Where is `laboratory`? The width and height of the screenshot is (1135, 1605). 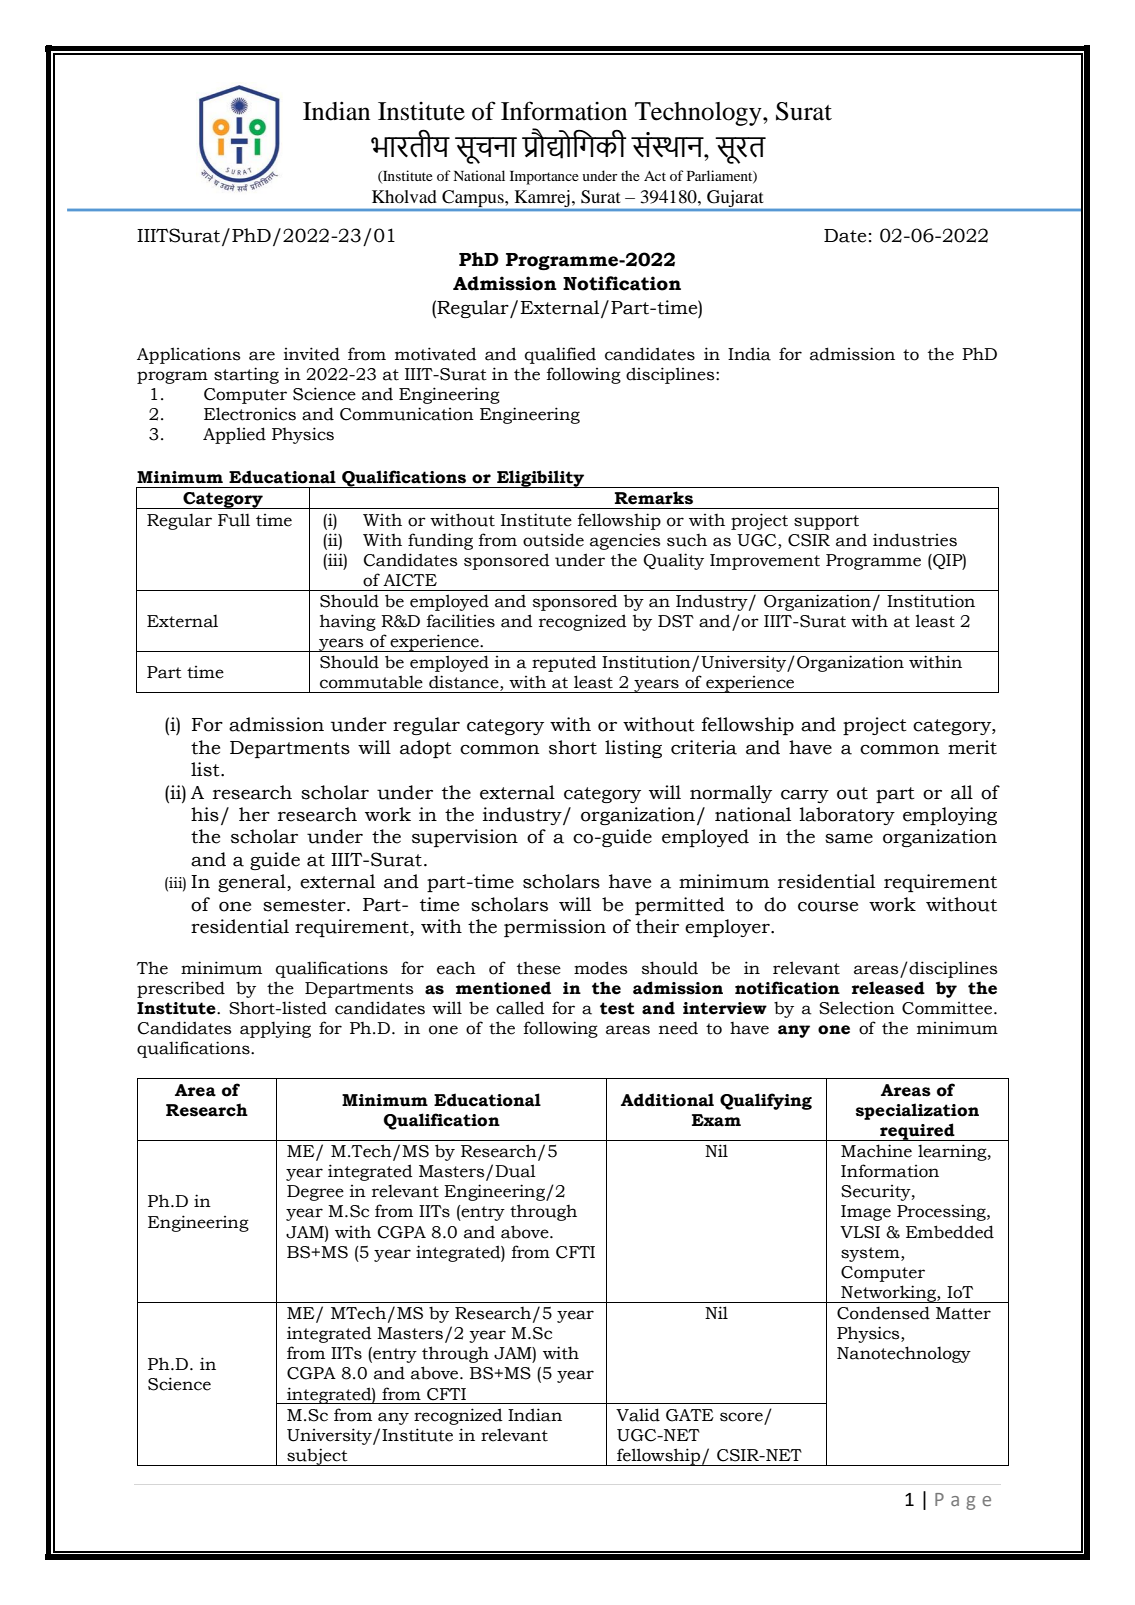 laboratory is located at coordinates (847, 816).
